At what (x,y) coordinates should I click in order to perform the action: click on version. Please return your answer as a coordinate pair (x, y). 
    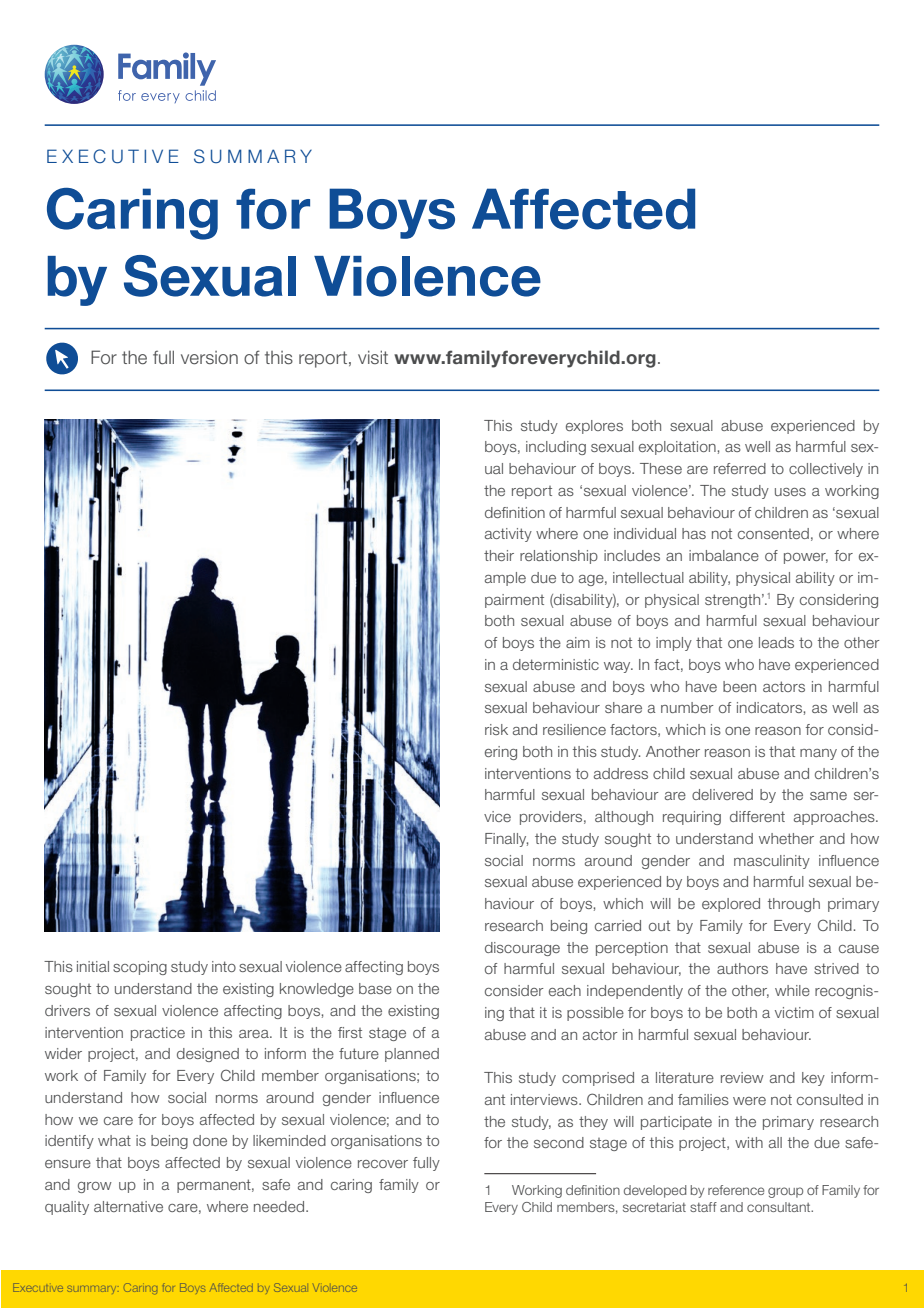
    Looking at the image, I should click on (209, 358).
